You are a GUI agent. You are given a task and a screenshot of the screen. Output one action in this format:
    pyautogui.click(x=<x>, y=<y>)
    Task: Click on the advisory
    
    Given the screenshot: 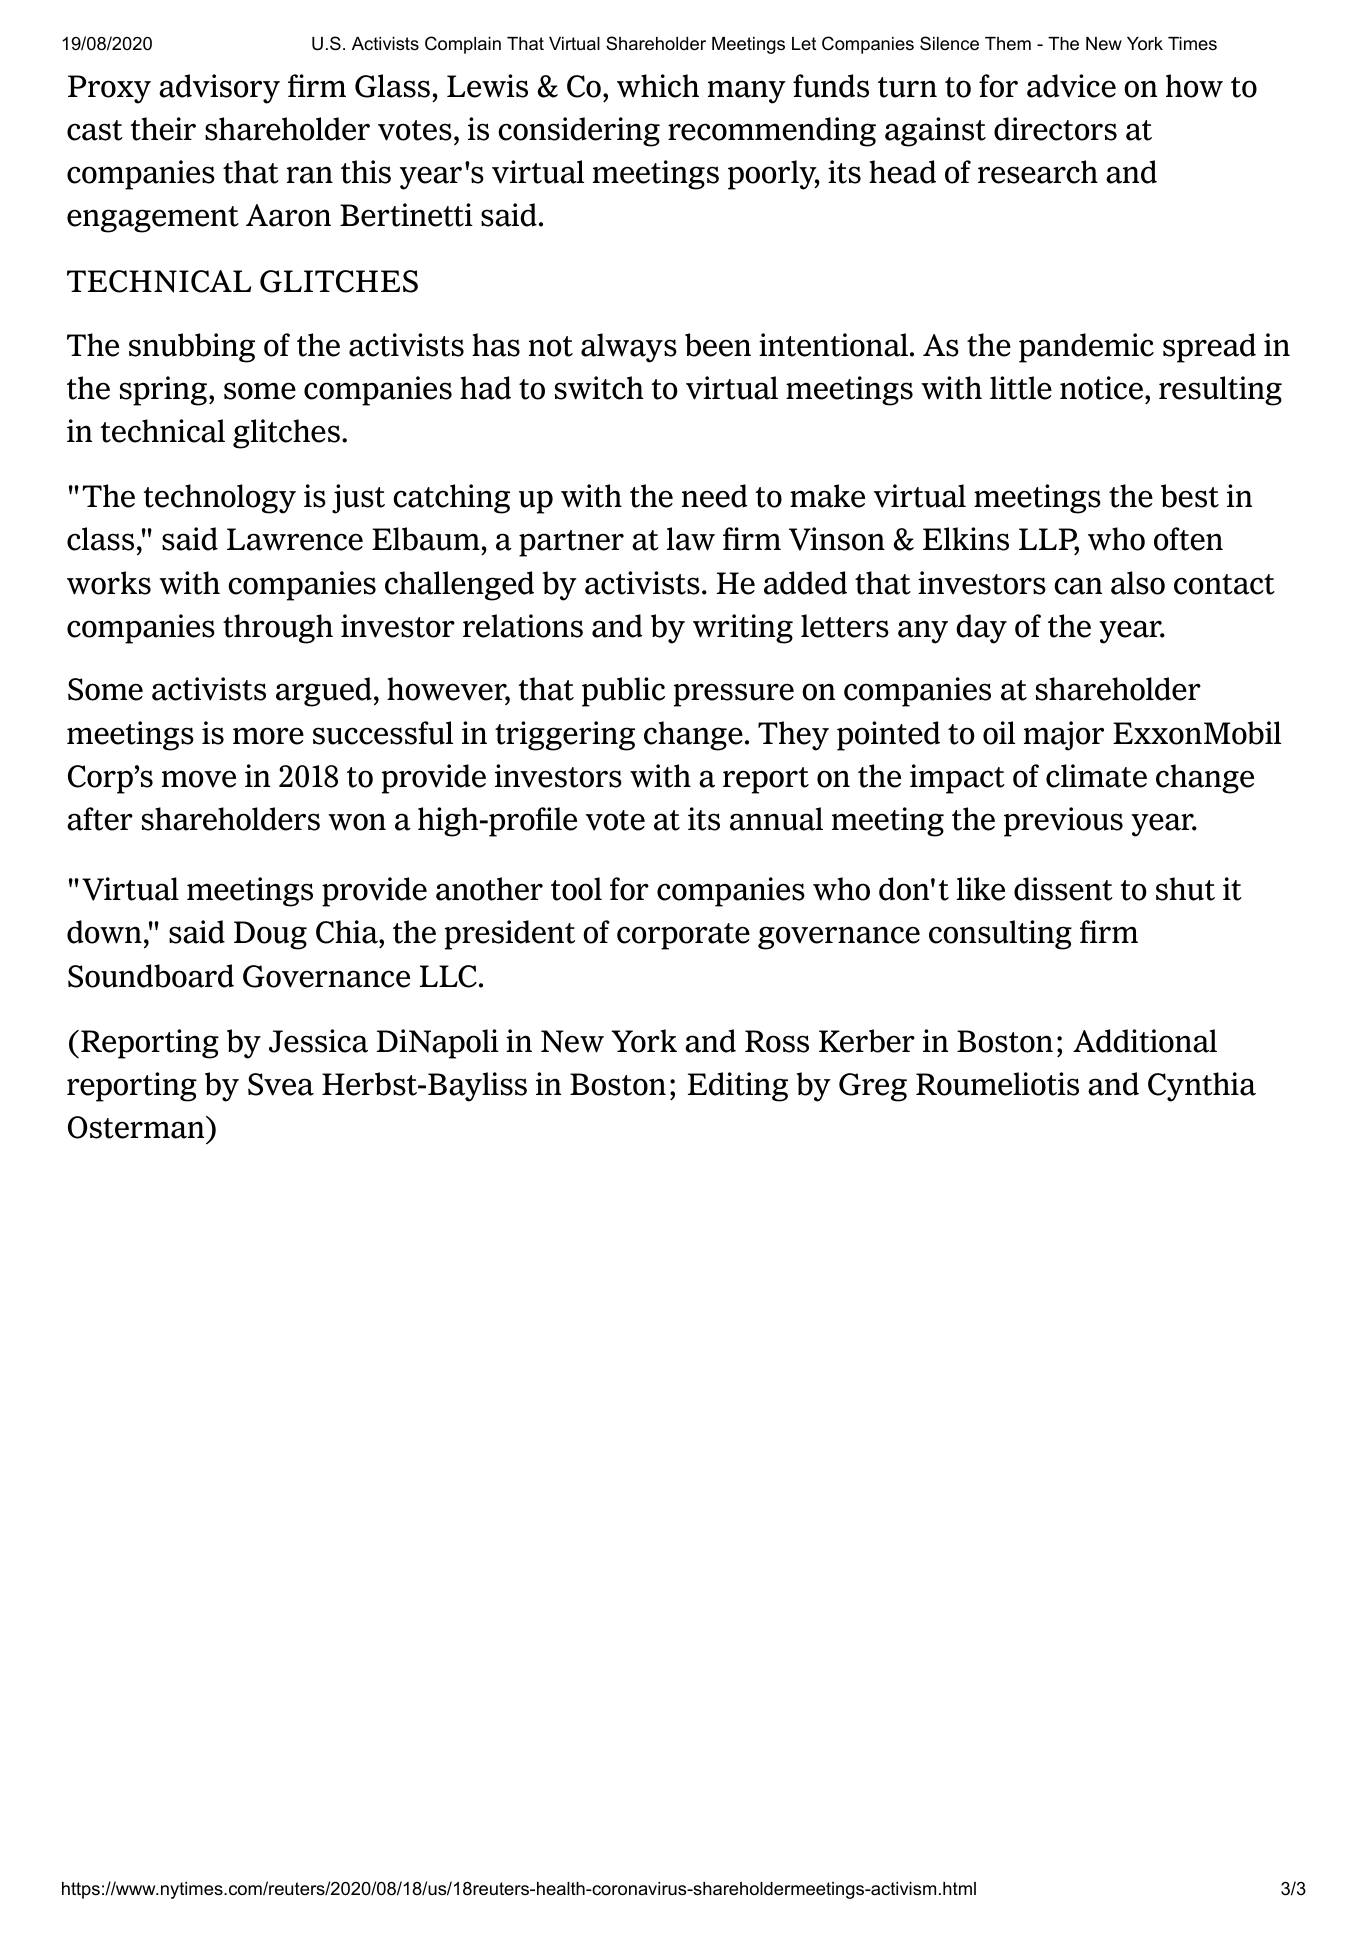 What is the action you would take?
    pyautogui.click(x=219, y=89)
